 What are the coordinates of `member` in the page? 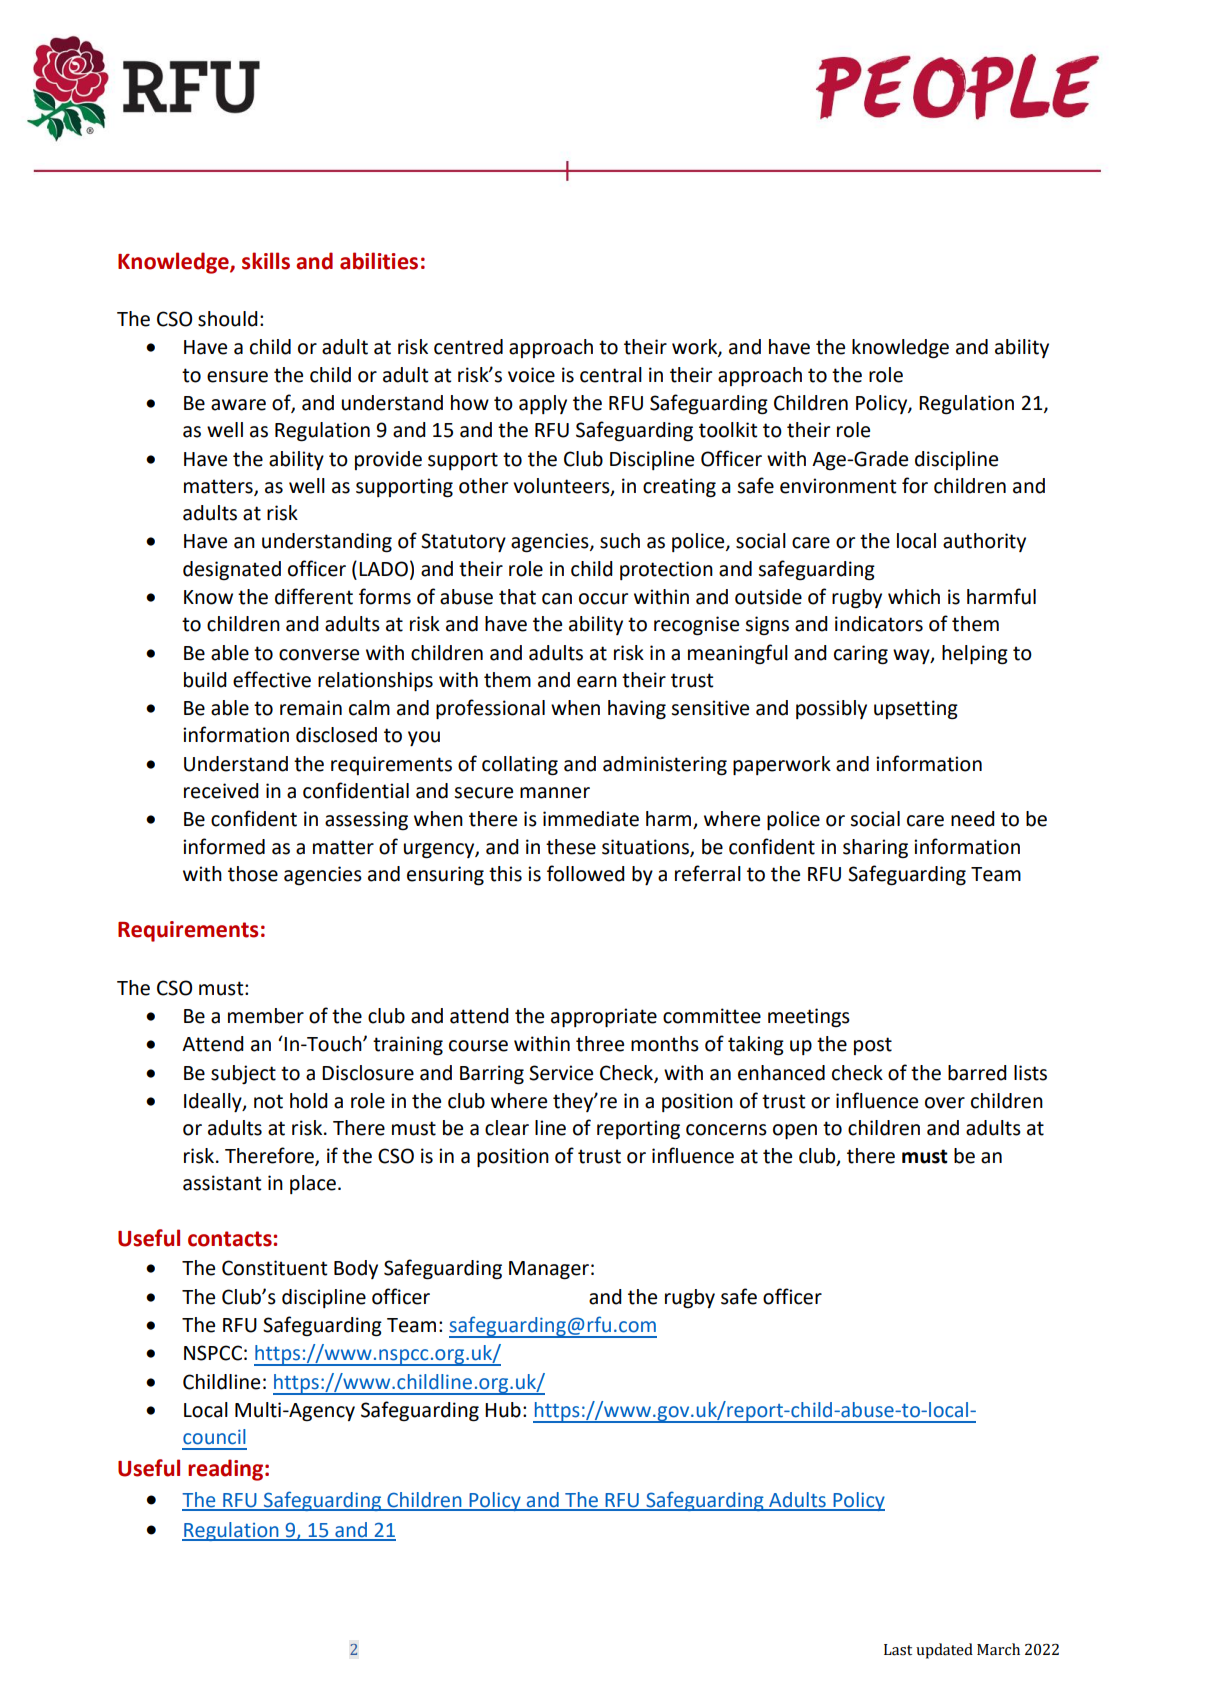 It's located at (266, 1016).
